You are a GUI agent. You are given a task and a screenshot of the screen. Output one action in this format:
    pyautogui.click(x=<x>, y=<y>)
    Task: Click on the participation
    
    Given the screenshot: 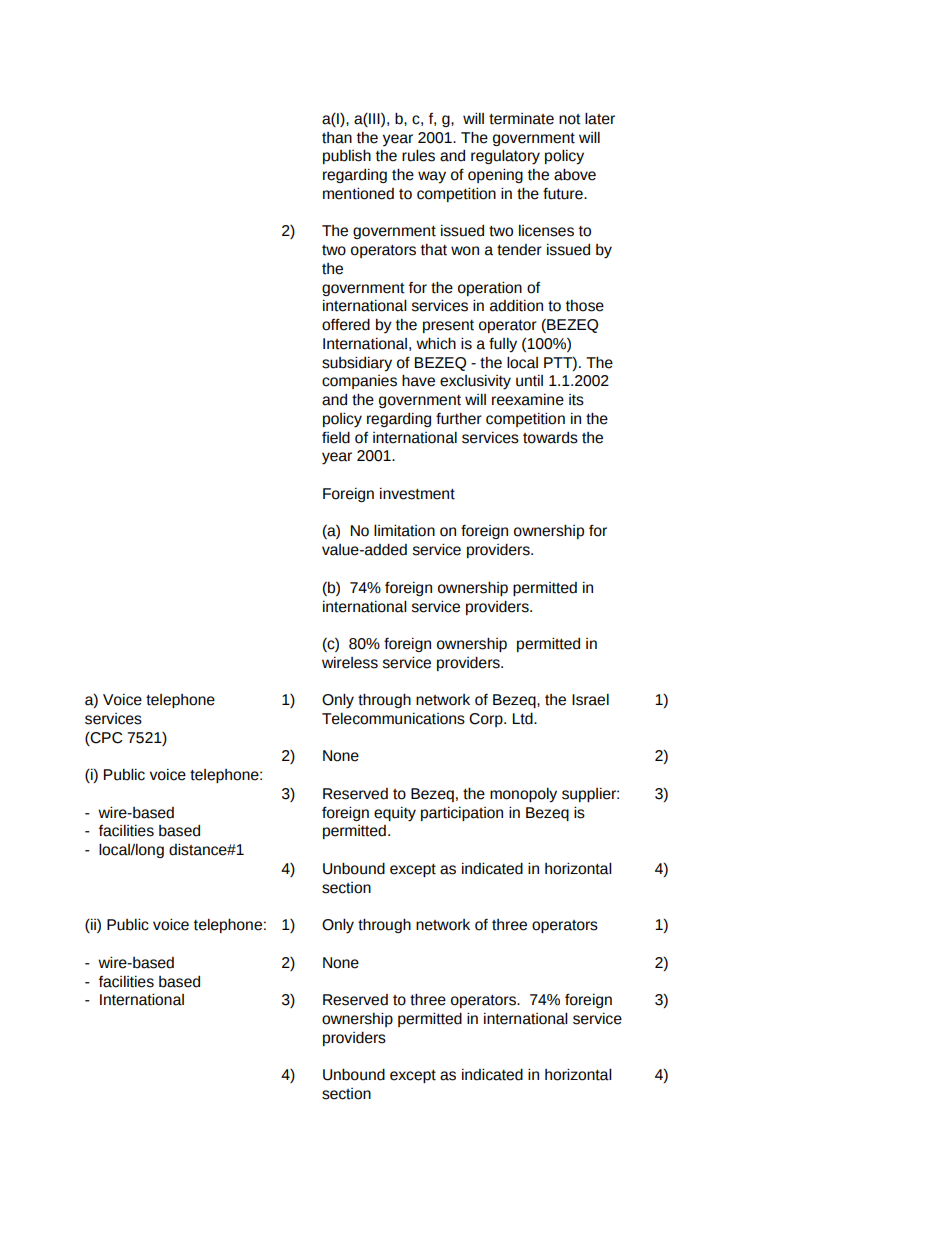 What is the action you would take?
    pyautogui.click(x=462, y=814)
